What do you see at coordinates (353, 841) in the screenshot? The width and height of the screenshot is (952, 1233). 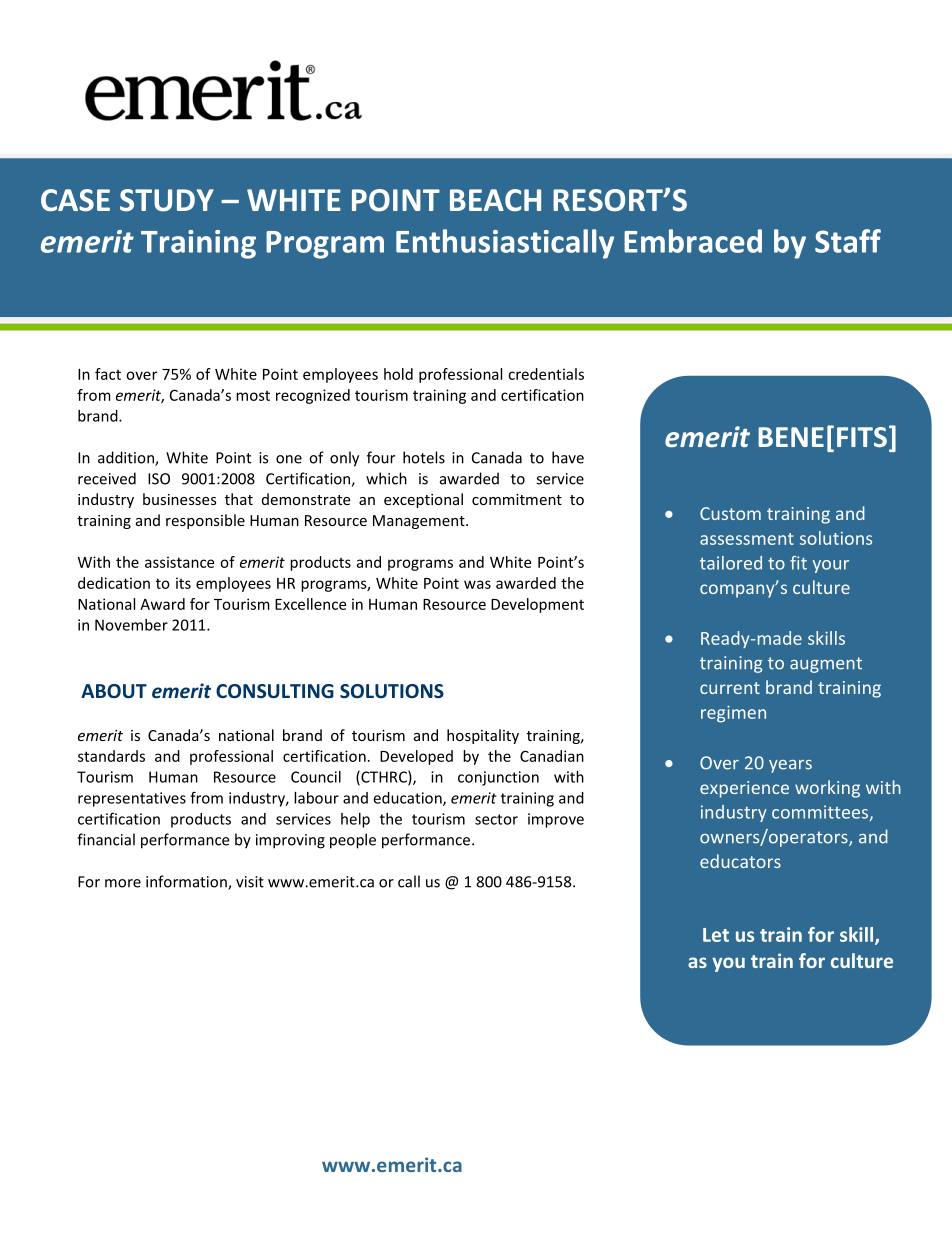 I see `people` at bounding box center [353, 841].
